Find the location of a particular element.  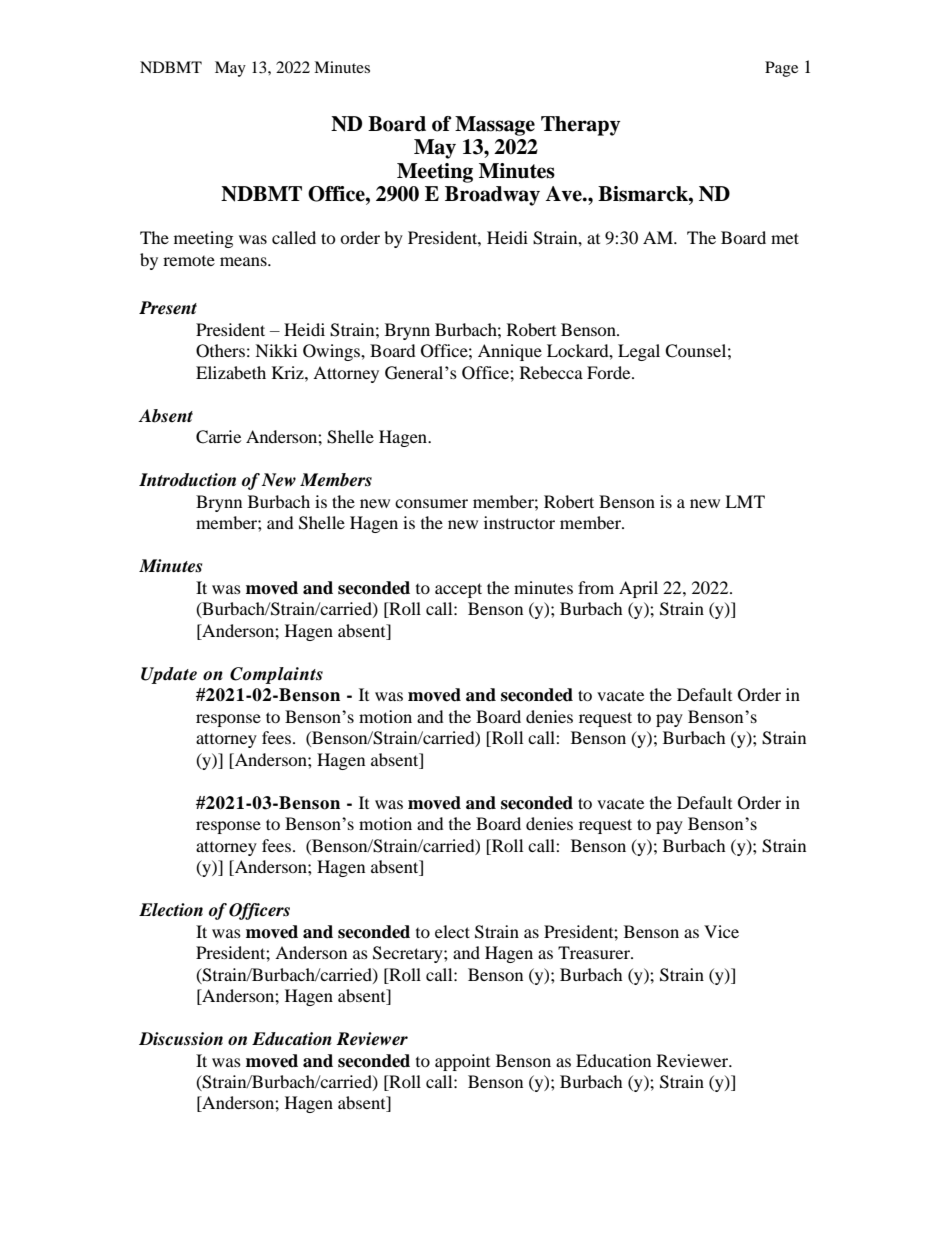

Discussion is located at coordinates (181, 1039).
